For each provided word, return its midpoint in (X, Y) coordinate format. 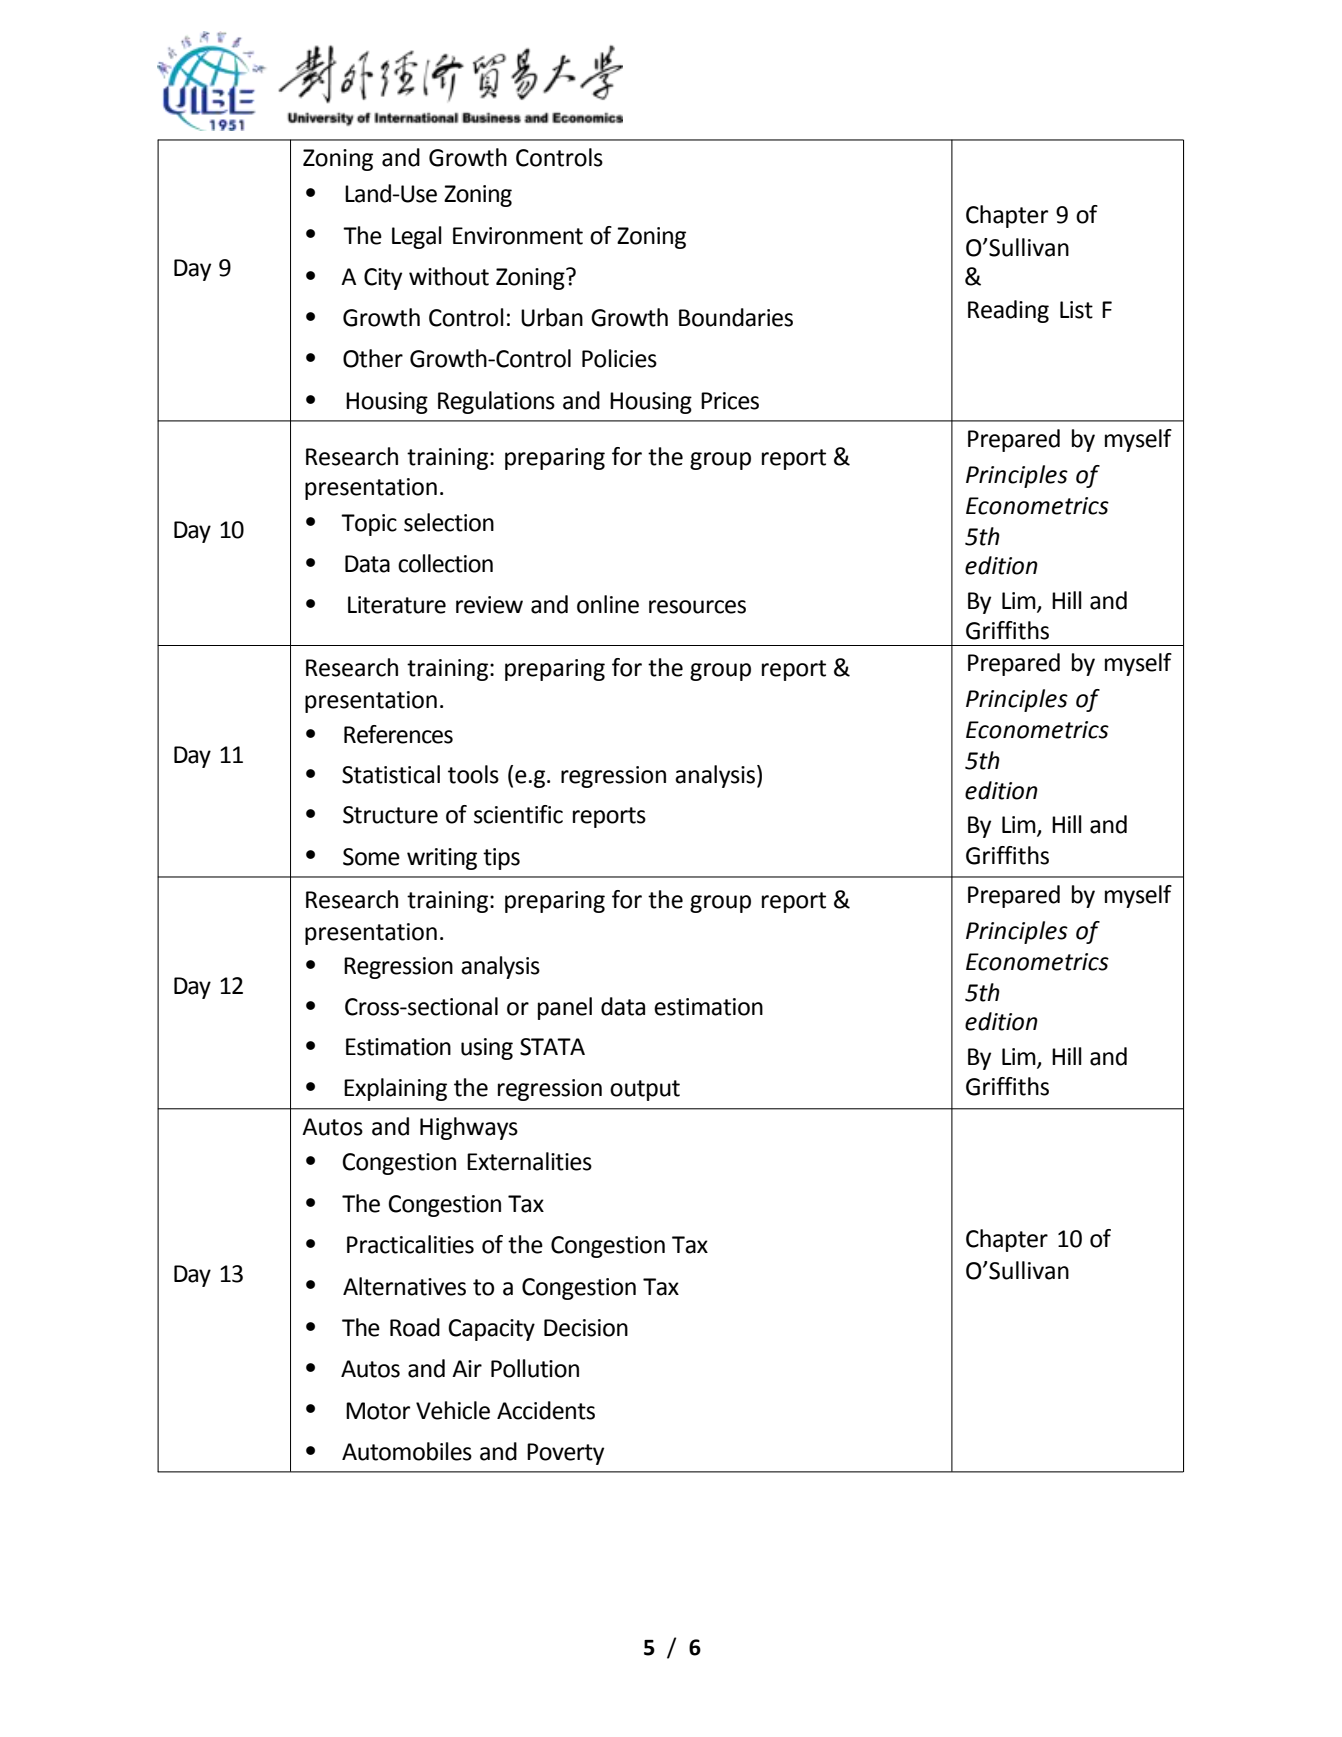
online (608, 604)
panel (565, 1008)
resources (697, 607)
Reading (1008, 311)
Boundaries (736, 317)
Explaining (395, 1089)
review (489, 605)
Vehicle (453, 1410)
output (645, 1090)
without (449, 276)
